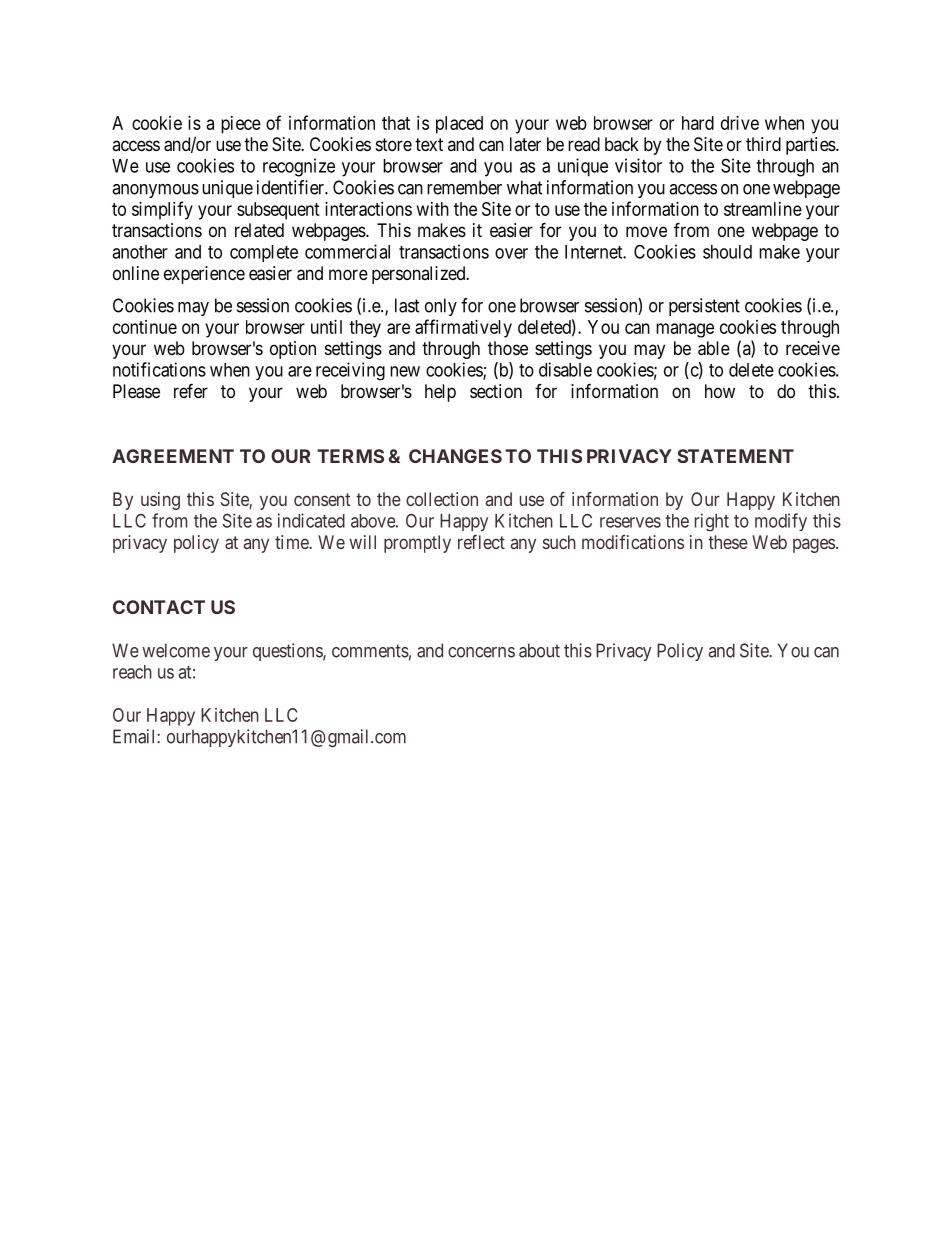 The height and width of the page is (1233, 952). What do you see at coordinates (511, 253) in the page?
I see `over` at bounding box center [511, 253].
